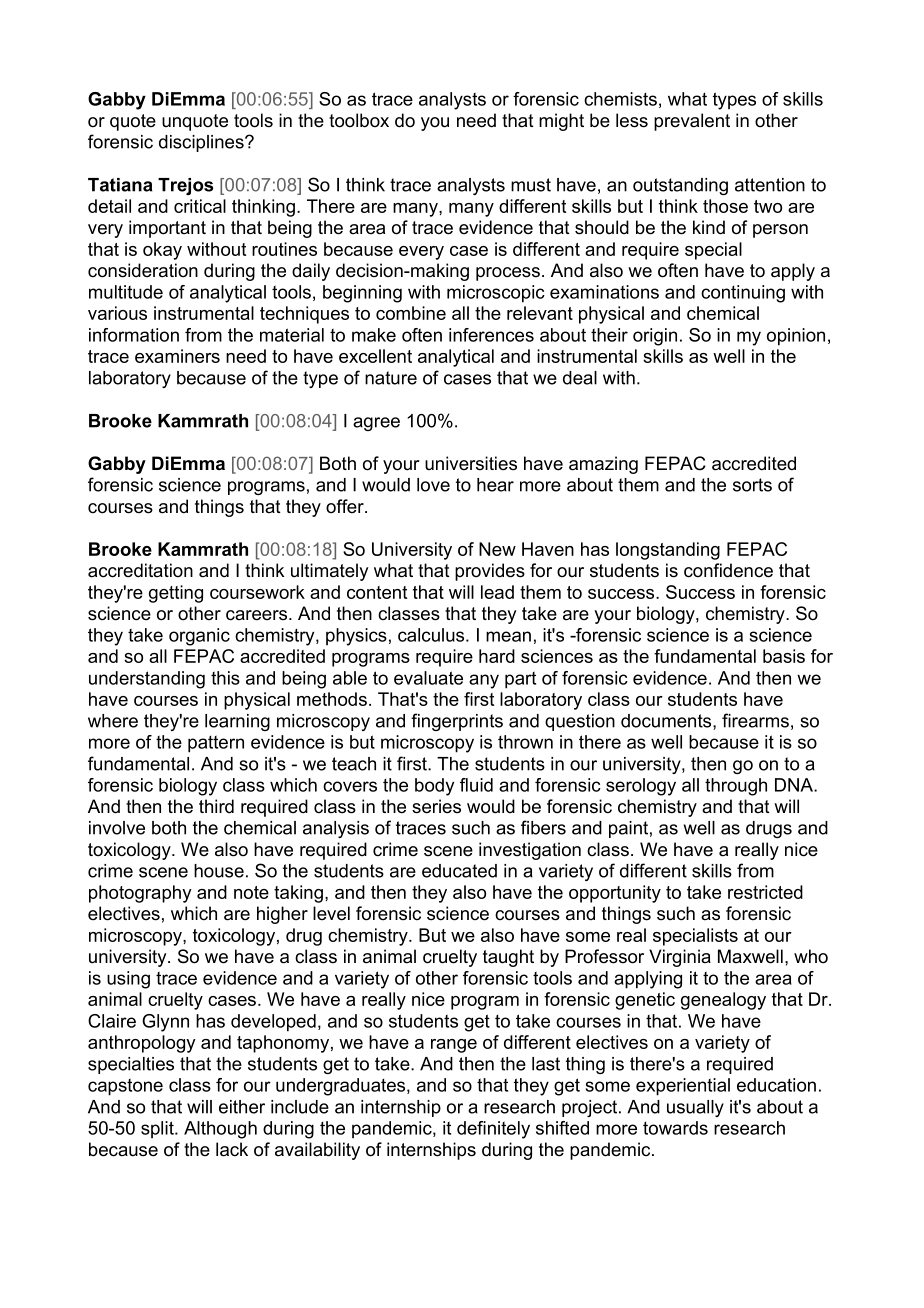 This screenshot has width=924, height=1308. I want to click on examiners, so click(177, 356).
